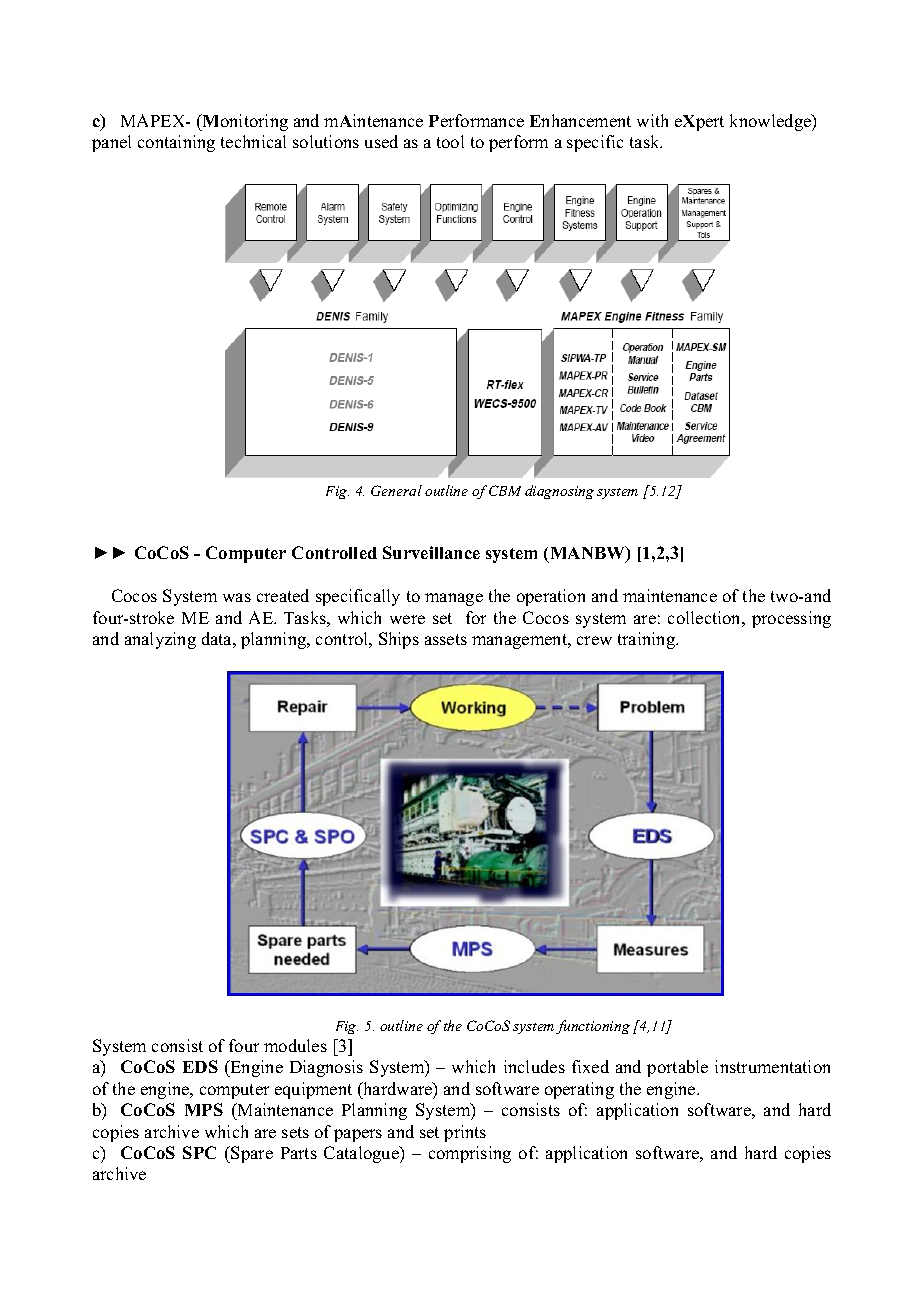 This document has height=1308, width=924. Describe the element at coordinates (648, 640) in the document. I see `training` at that location.
